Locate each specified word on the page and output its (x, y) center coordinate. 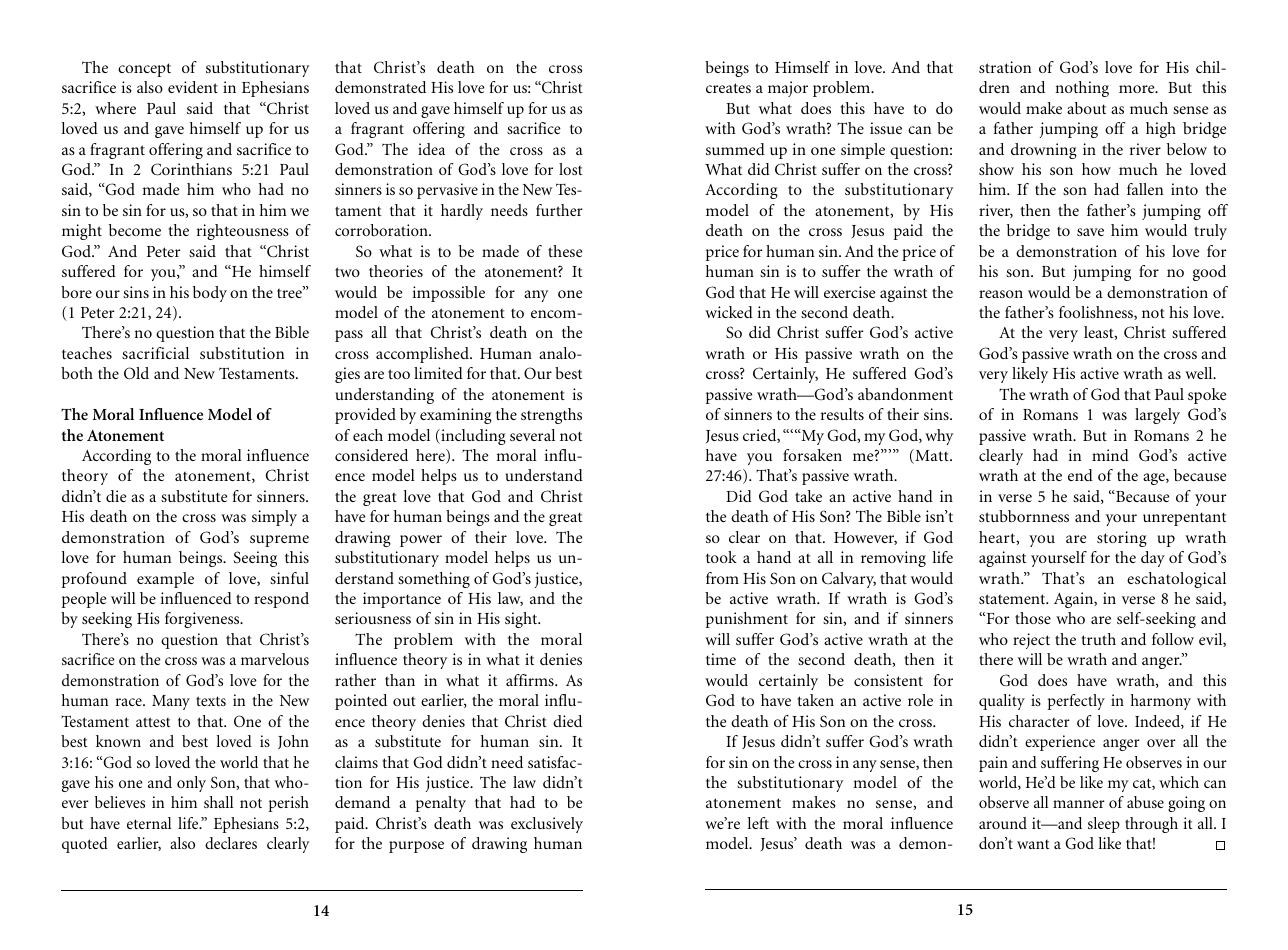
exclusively (547, 825)
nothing (1082, 89)
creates (728, 88)
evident (193, 87)
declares (231, 843)
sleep (1104, 825)
